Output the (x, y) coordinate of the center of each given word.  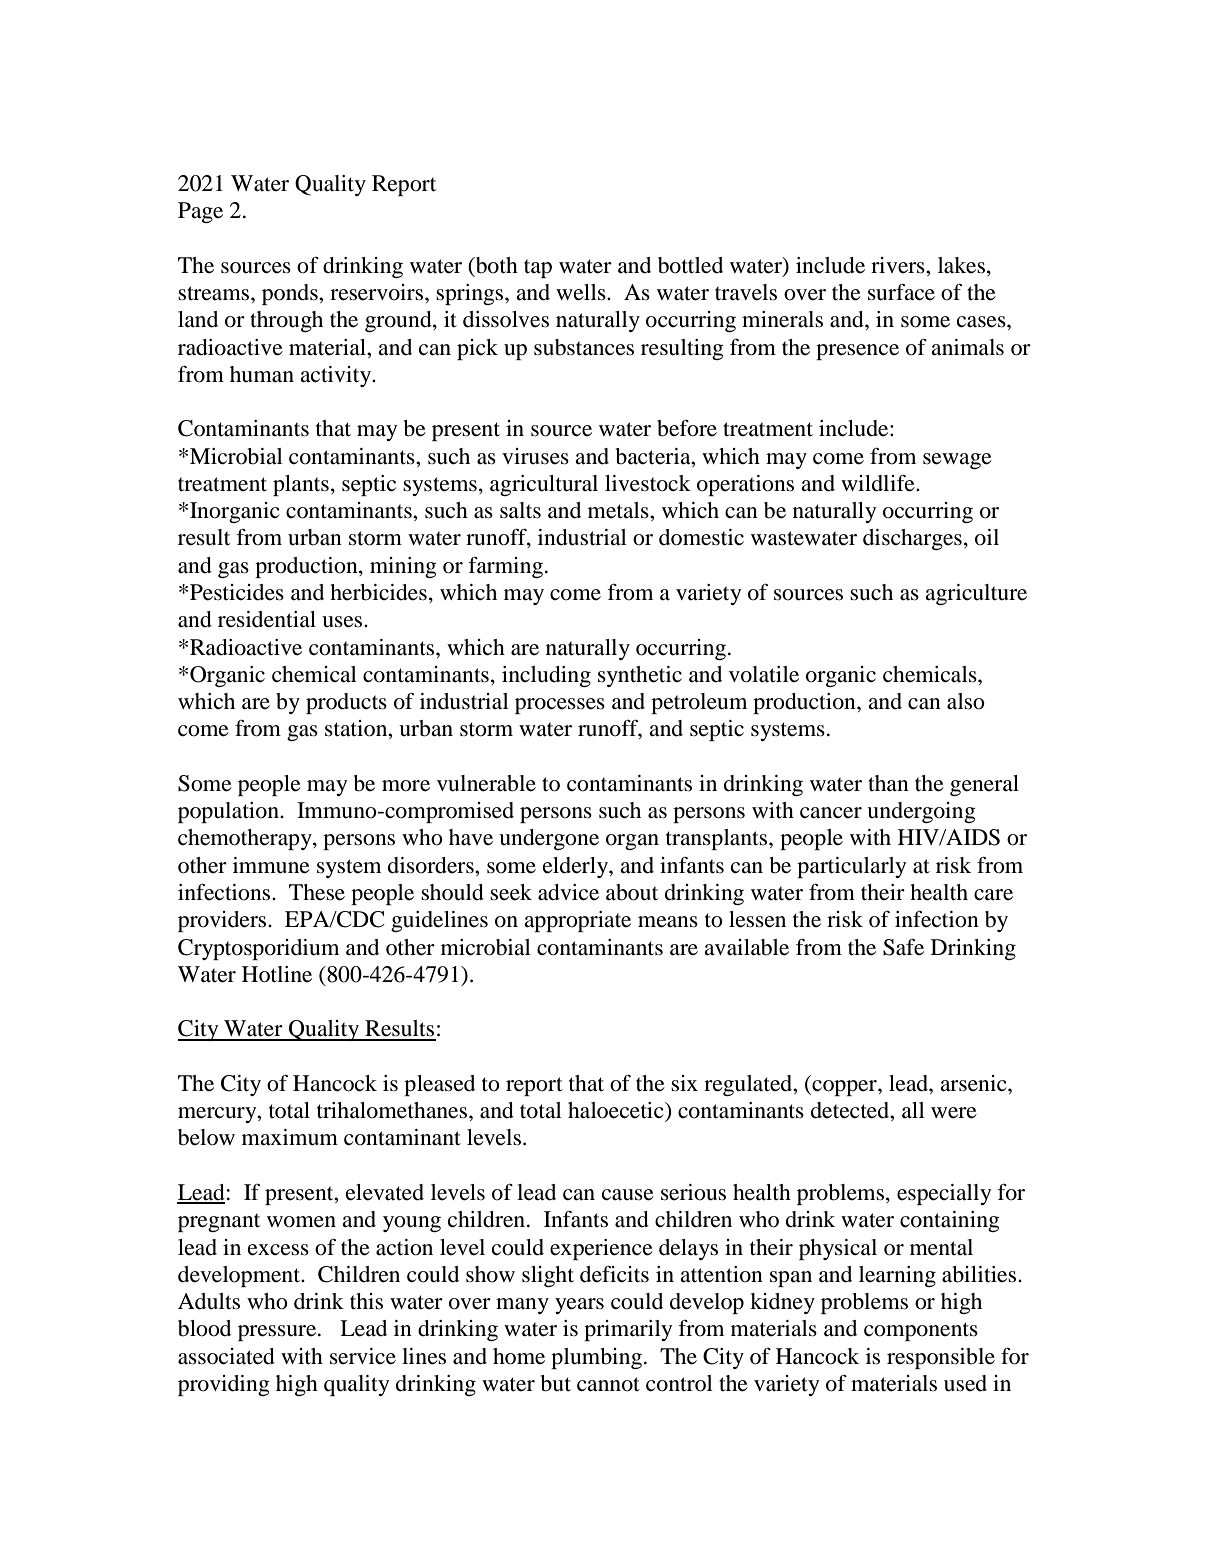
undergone (549, 839)
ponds (291, 294)
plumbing (596, 1358)
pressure (278, 1333)
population (229, 812)
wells (582, 292)
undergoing (921, 812)
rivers (899, 265)
